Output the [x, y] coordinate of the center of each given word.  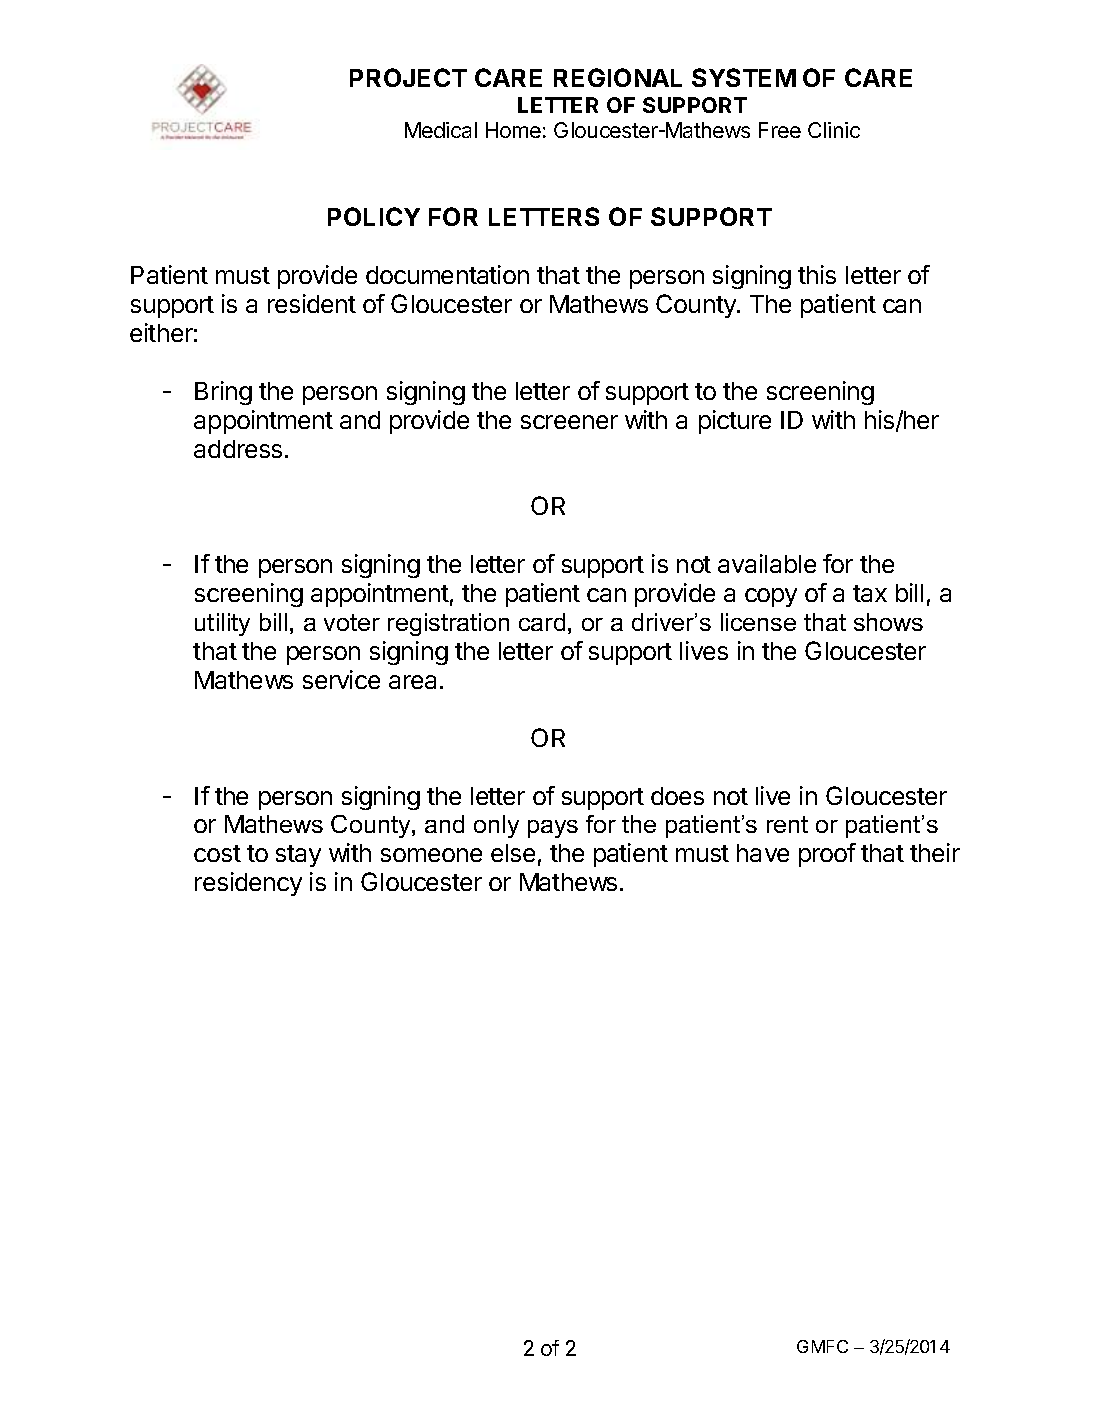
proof [827, 855]
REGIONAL [618, 77]
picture [735, 422]
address [238, 449]
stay [298, 856]
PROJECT [408, 77]
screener [569, 422]
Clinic [834, 130]
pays [553, 829]
